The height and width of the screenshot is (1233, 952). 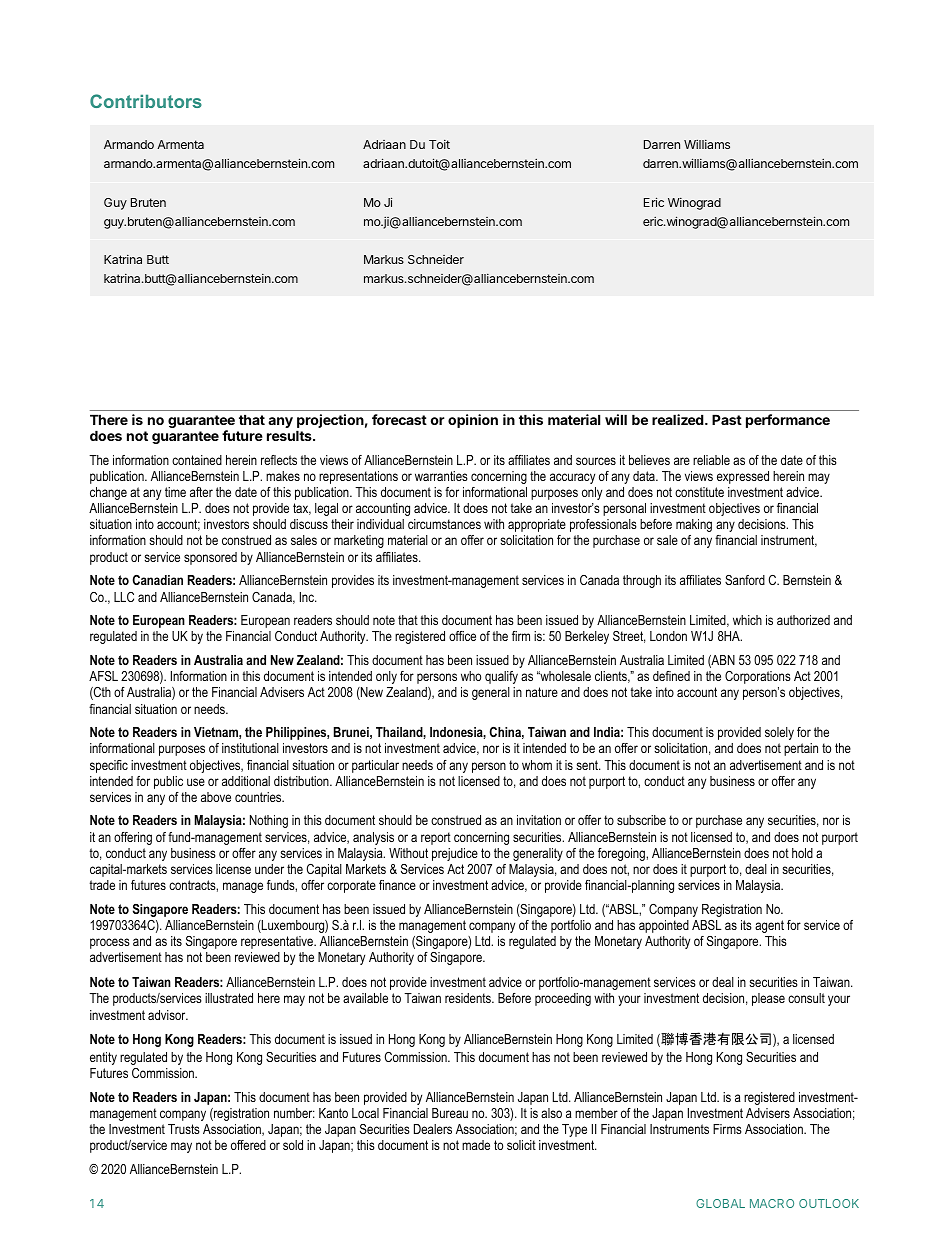 I want to click on Trusts, so click(x=184, y=1129).
